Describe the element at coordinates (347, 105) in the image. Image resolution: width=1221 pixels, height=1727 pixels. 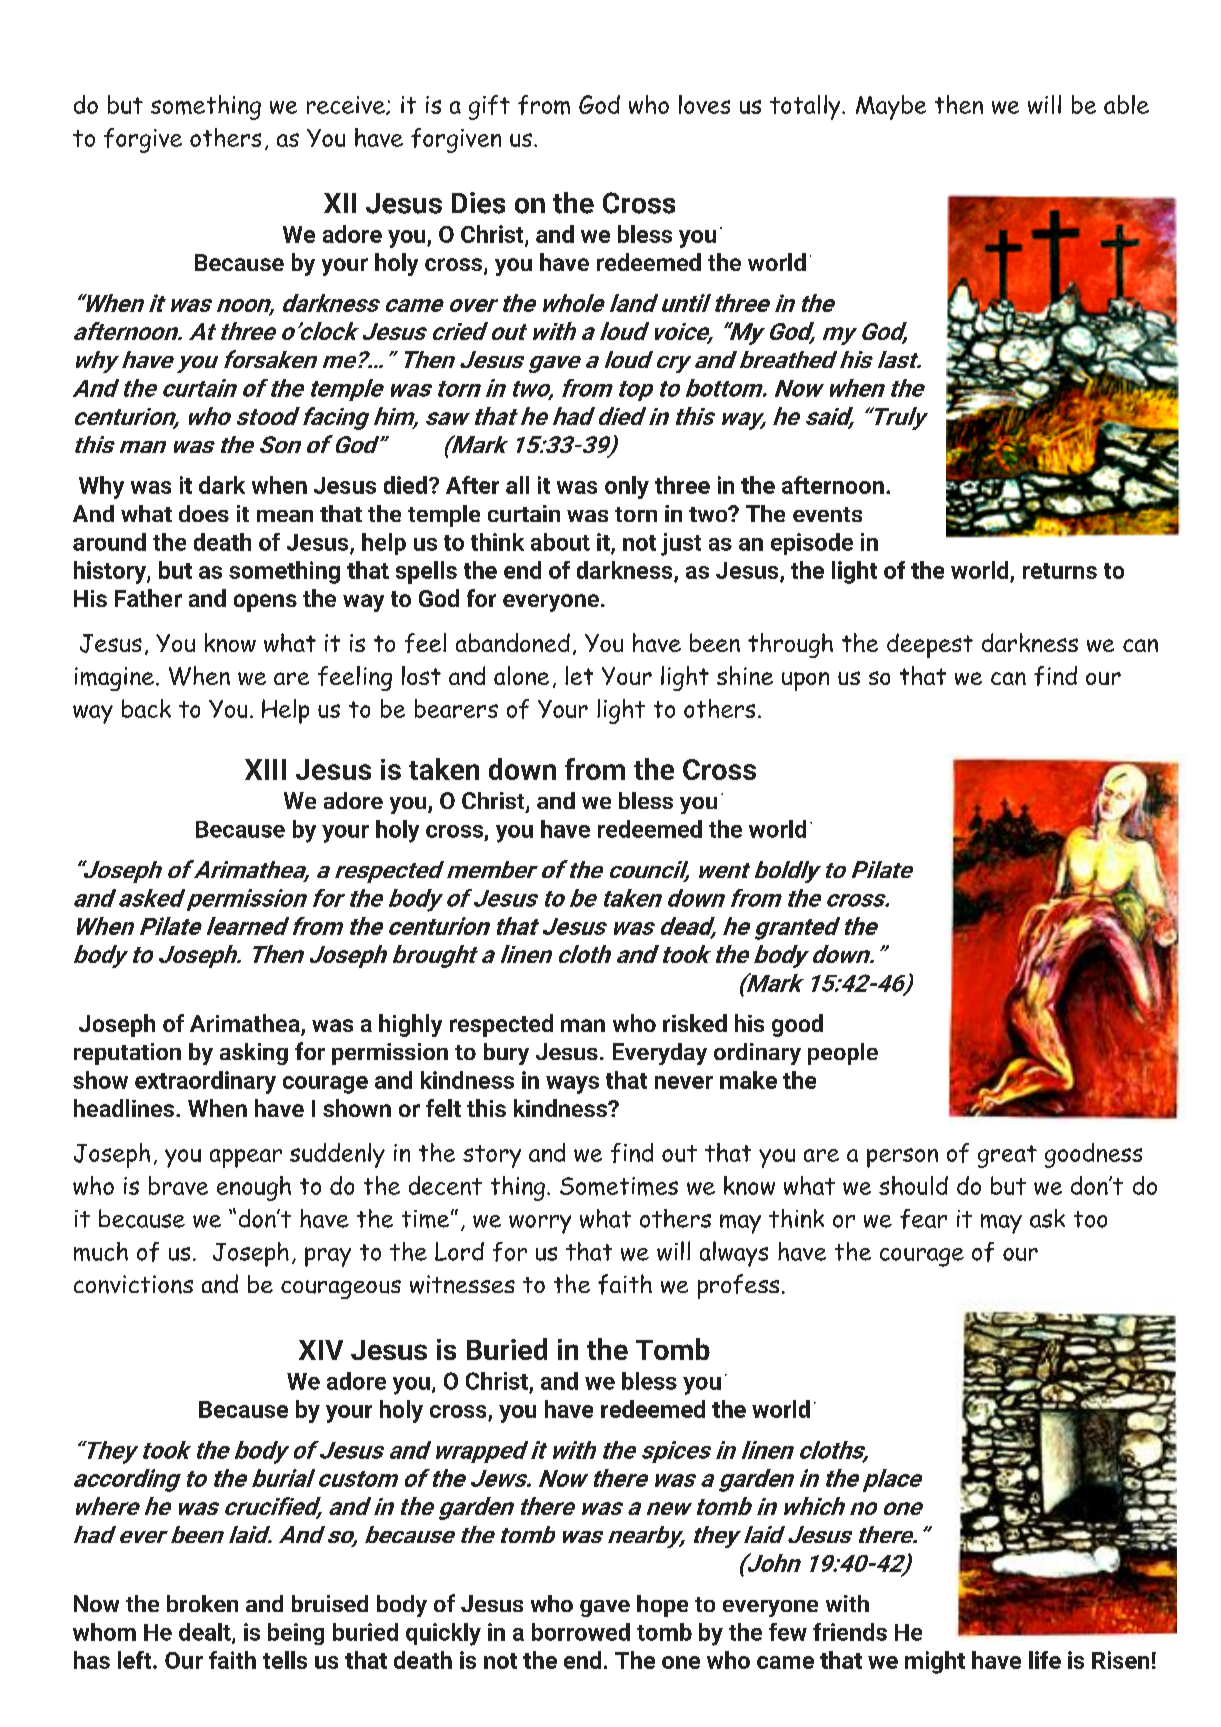
I see `receive` at that location.
